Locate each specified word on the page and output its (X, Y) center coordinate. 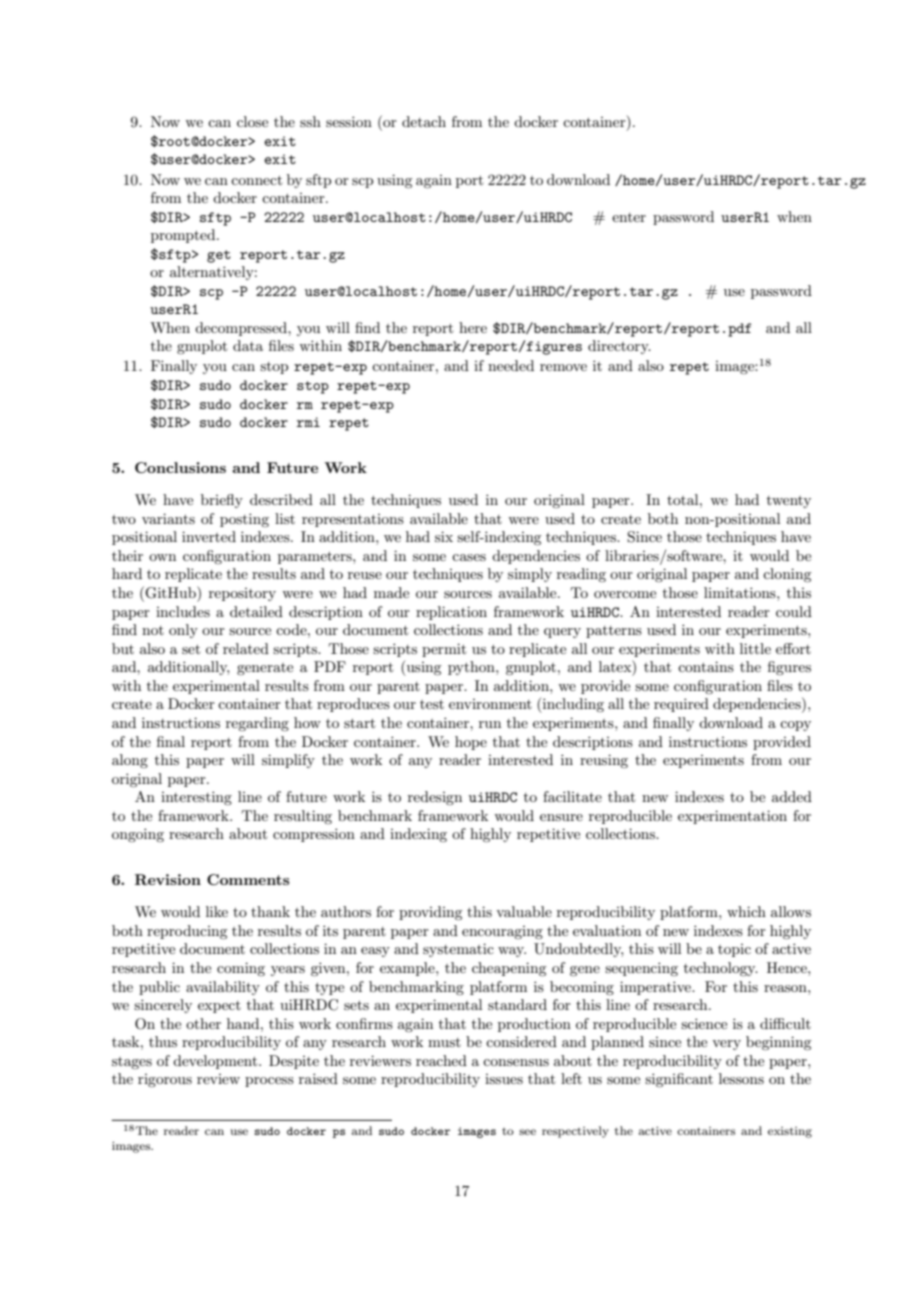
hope (471, 743)
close (252, 121)
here (473, 327)
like (217, 911)
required (681, 705)
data (248, 345)
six (444, 536)
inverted (209, 536)
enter (629, 217)
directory (619, 347)
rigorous (165, 1080)
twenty (789, 502)
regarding (257, 724)
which (746, 911)
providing (430, 913)
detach (424, 121)
